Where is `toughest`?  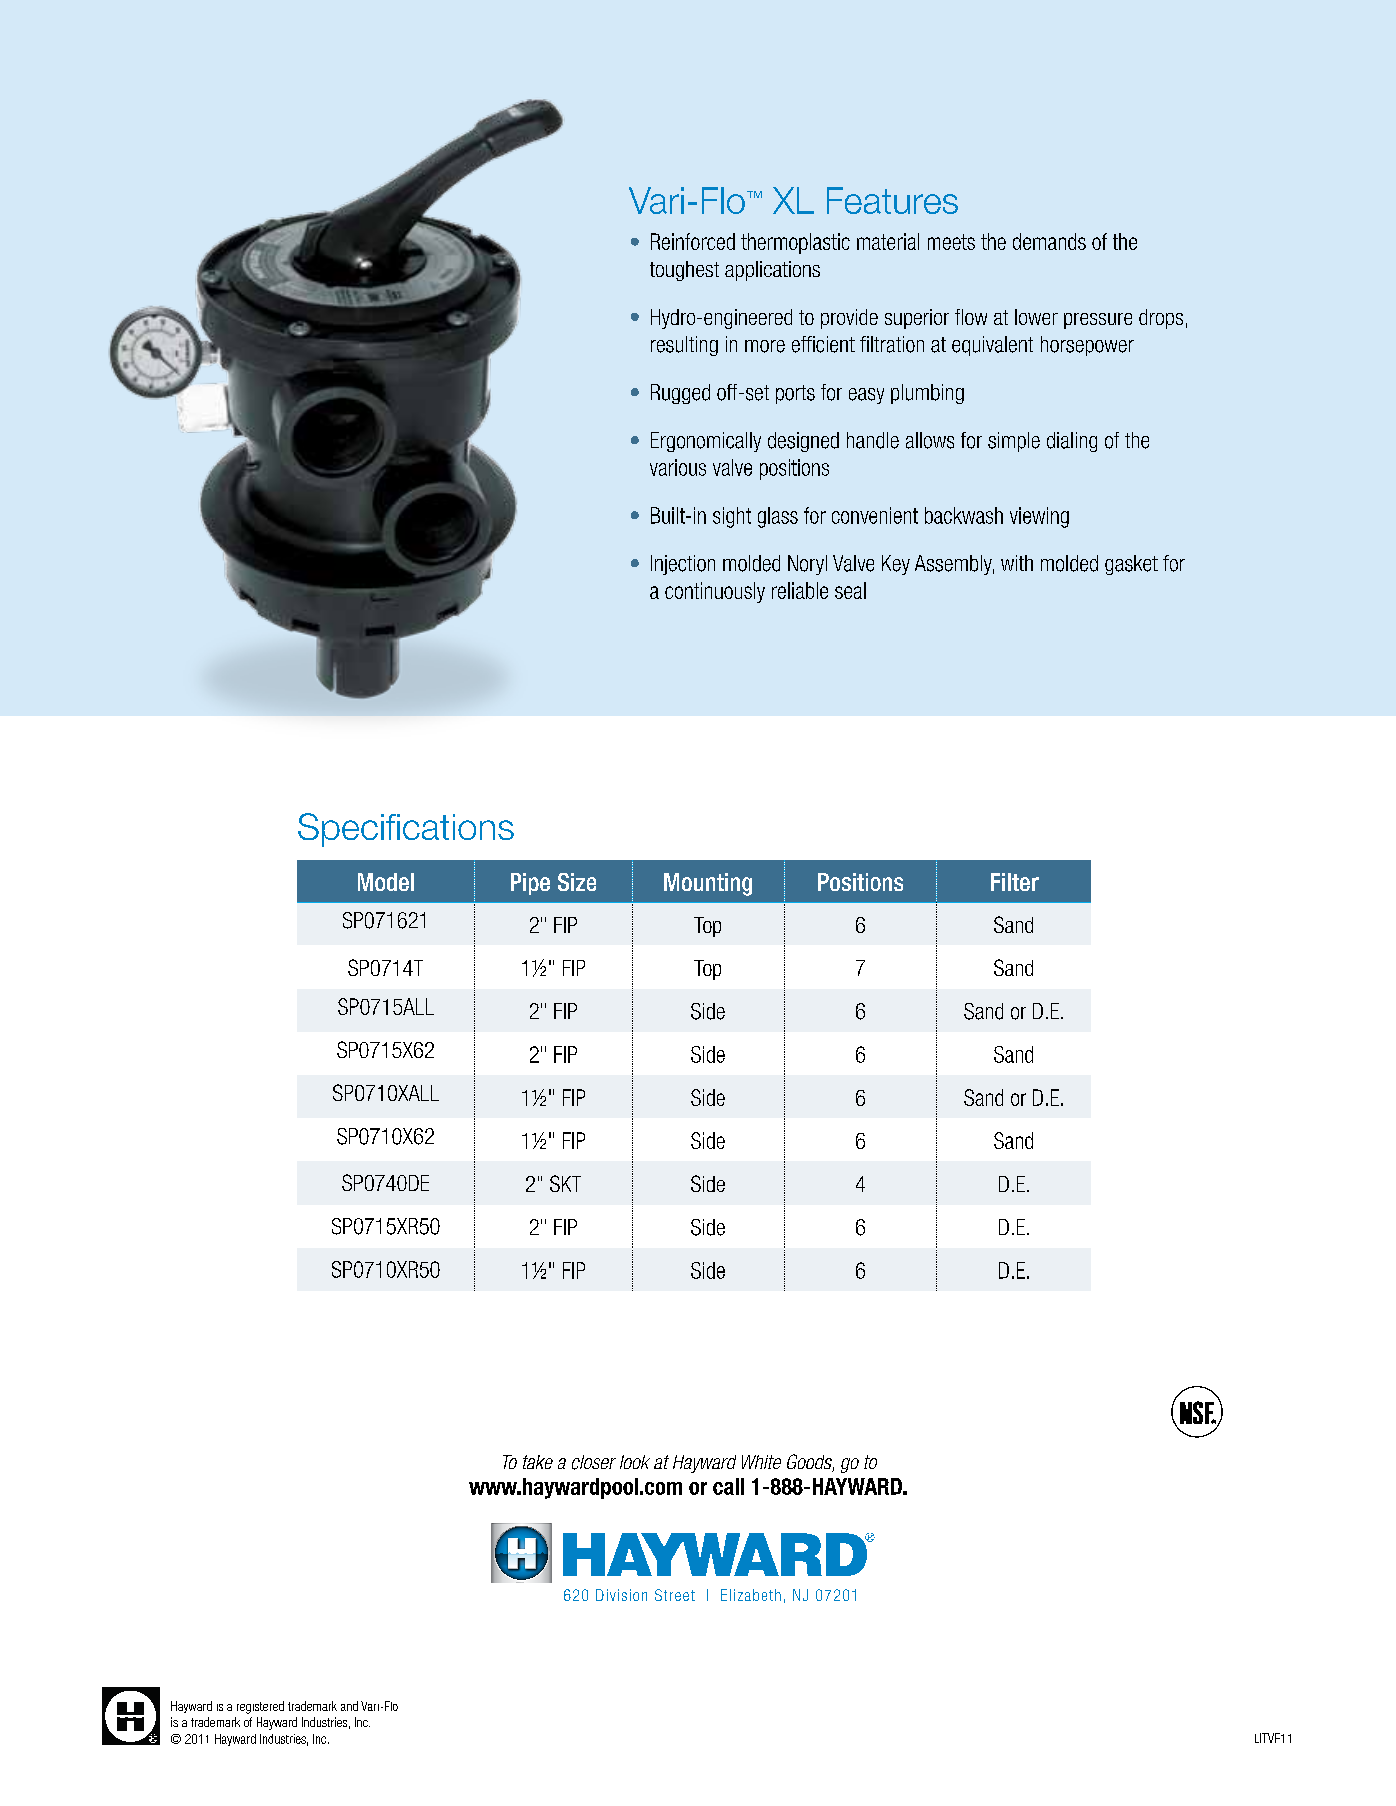 toughest is located at coordinates (684, 271).
